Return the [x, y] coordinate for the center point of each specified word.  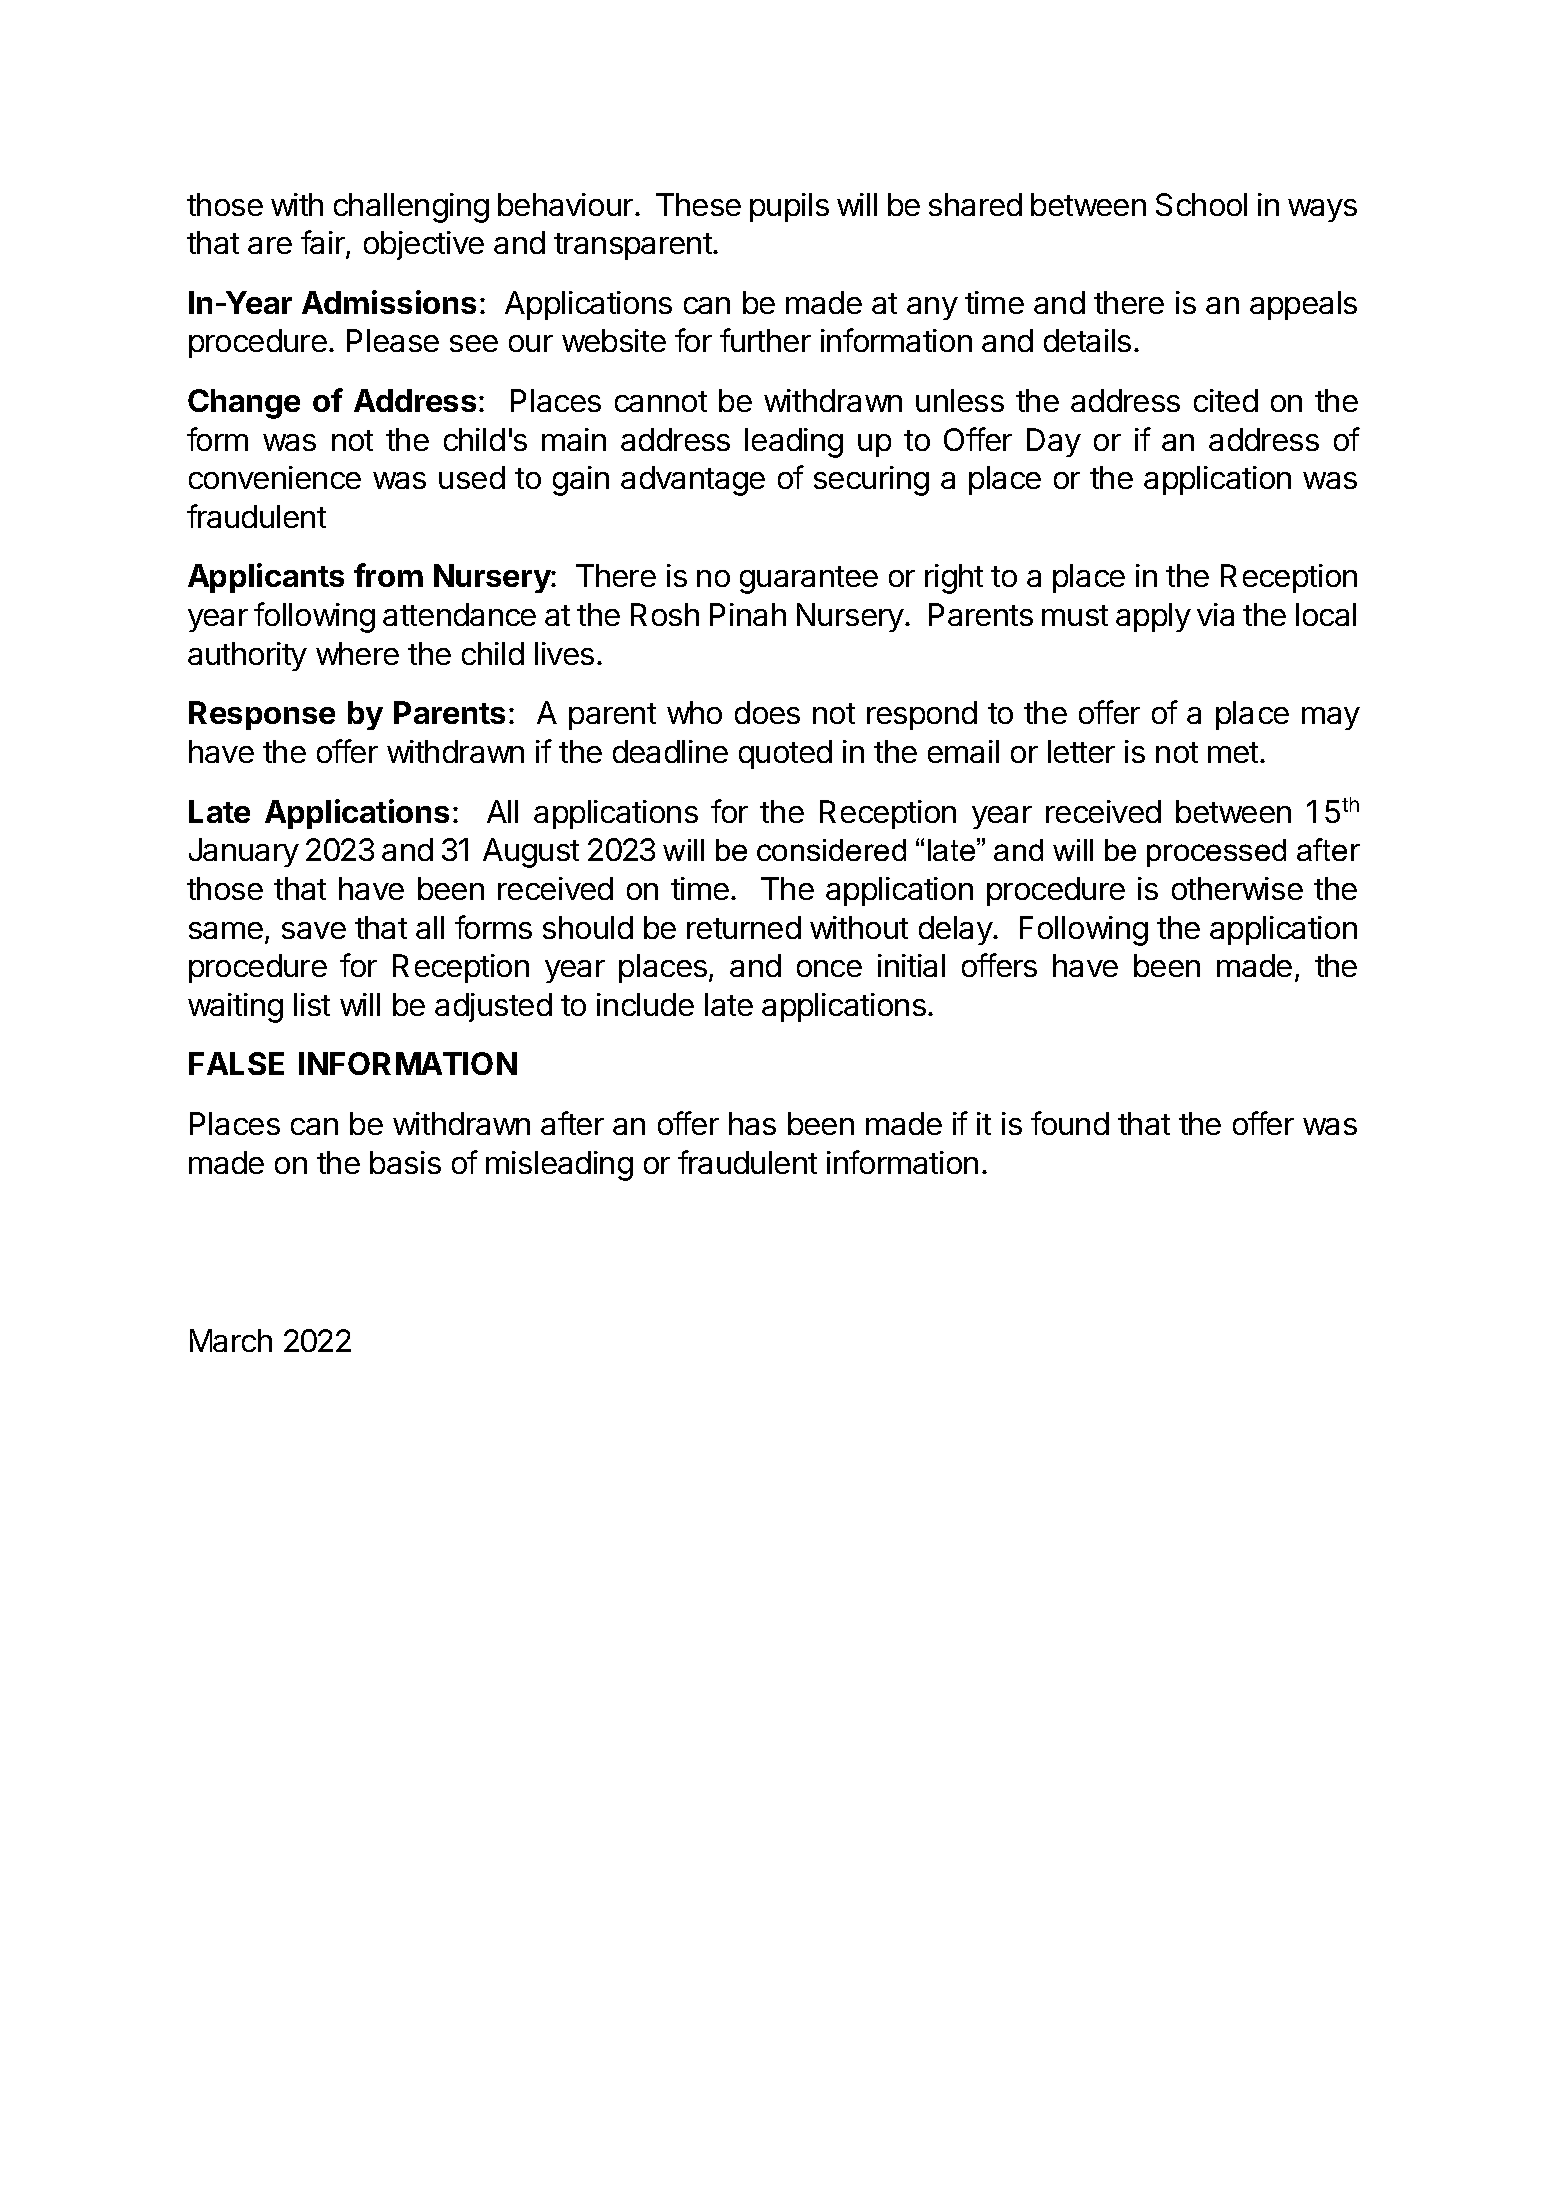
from [388, 575]
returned [744, 927]
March [231, 1340]
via [1215, 614]
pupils [789, 207]
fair [324, 244]
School [1201, 204]
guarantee [809, 580]
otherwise [1237, 888]
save [314, 930]
